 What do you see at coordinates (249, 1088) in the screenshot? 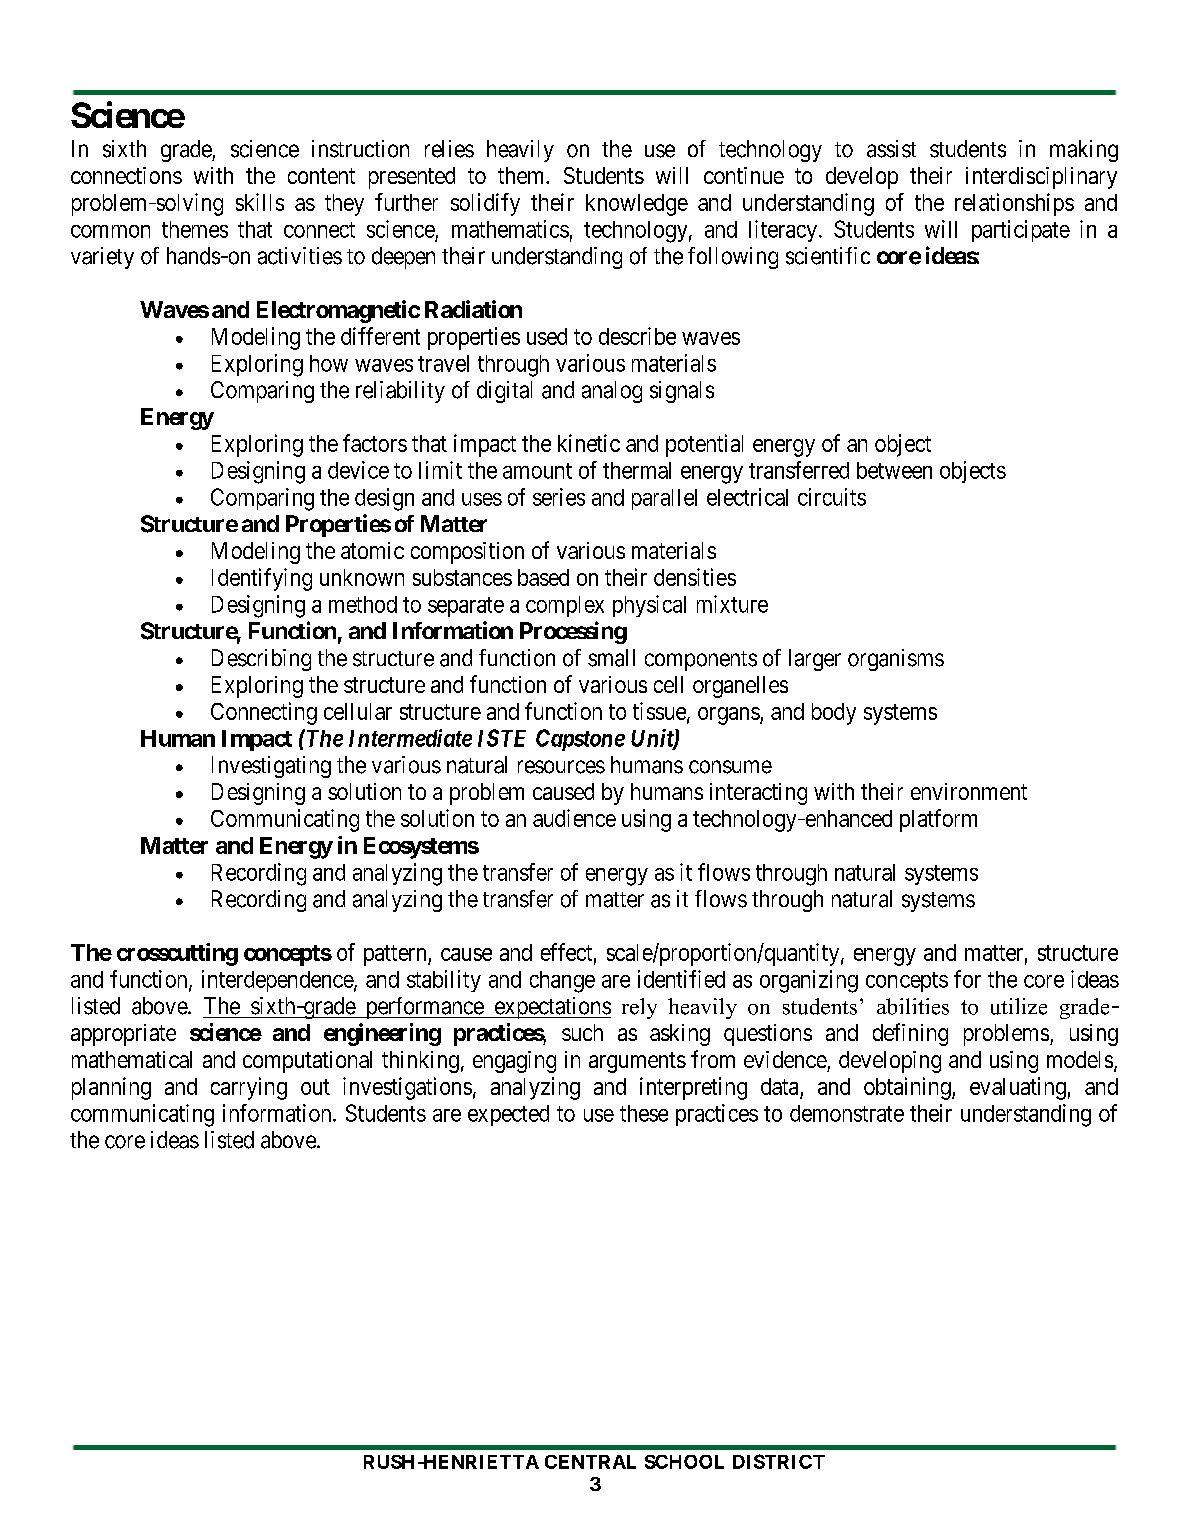
I see `carrying` at bounding box center [249, 1088].
